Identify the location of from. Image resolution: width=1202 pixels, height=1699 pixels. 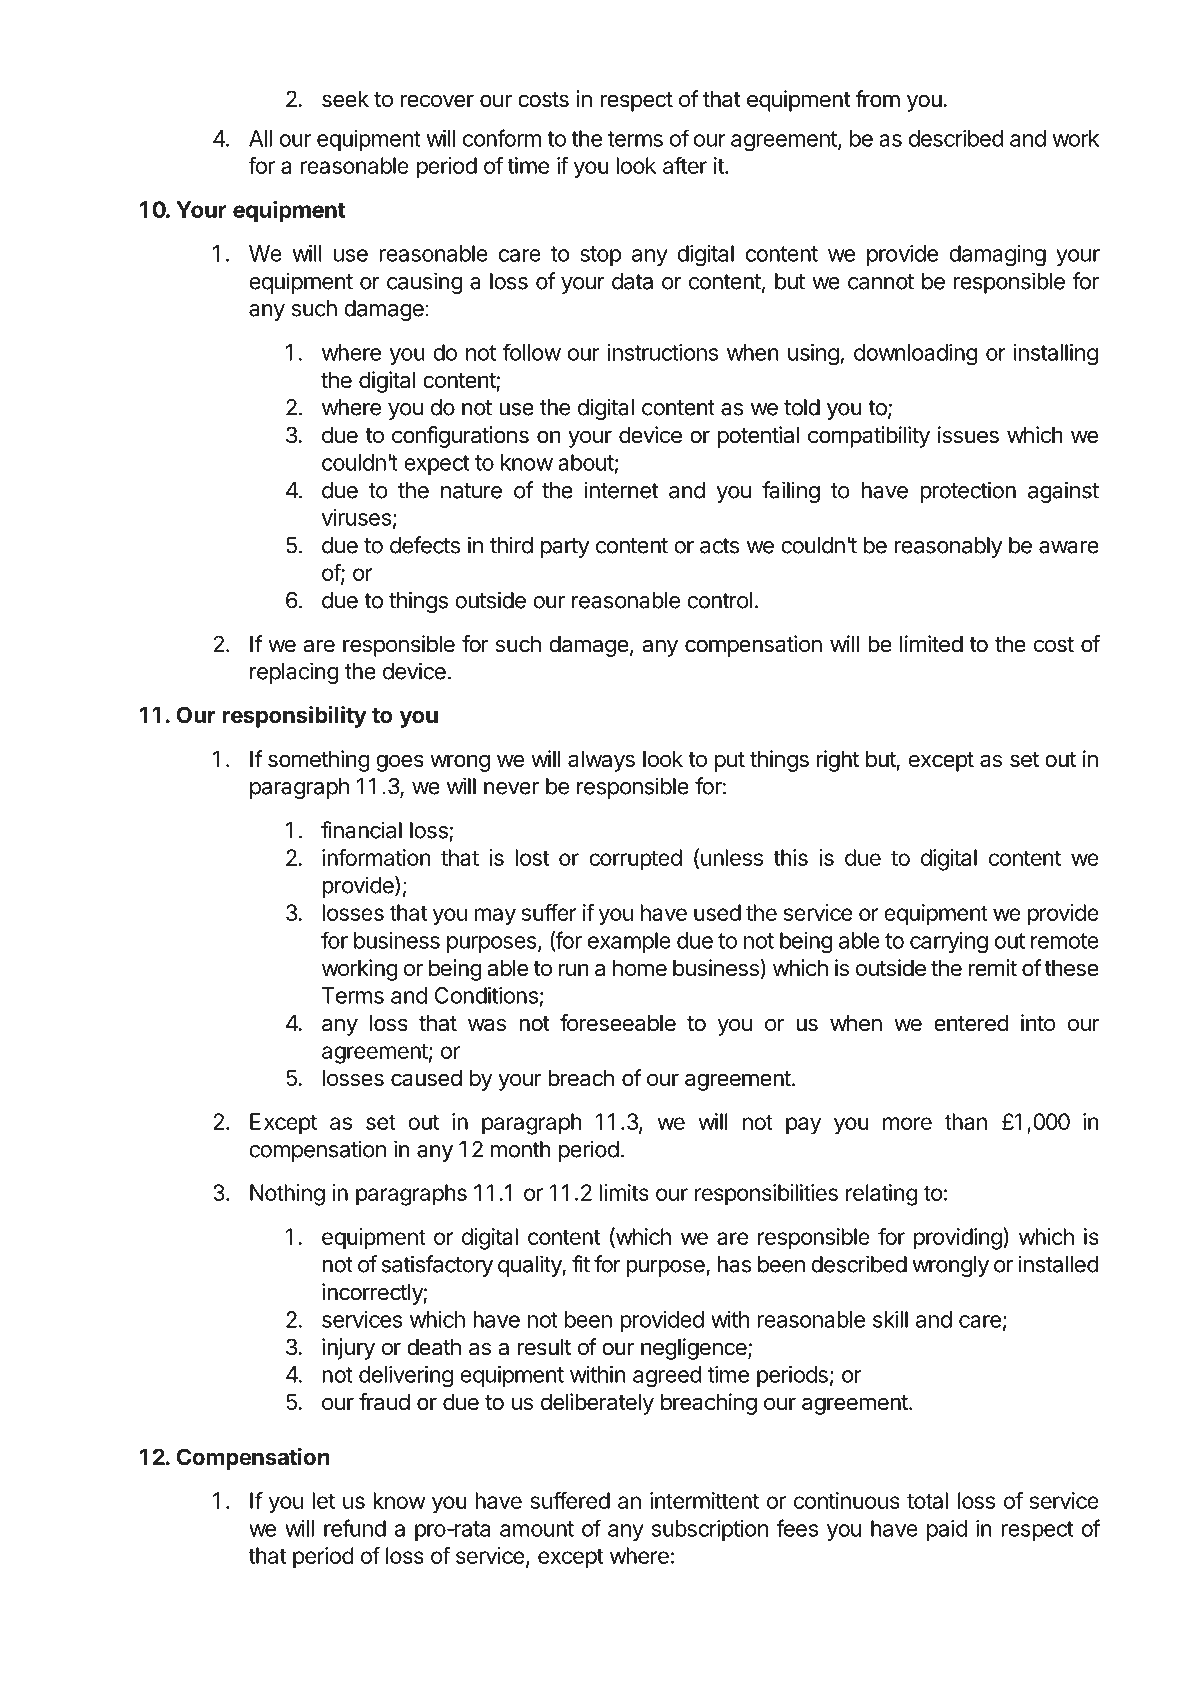
(878, 98).
